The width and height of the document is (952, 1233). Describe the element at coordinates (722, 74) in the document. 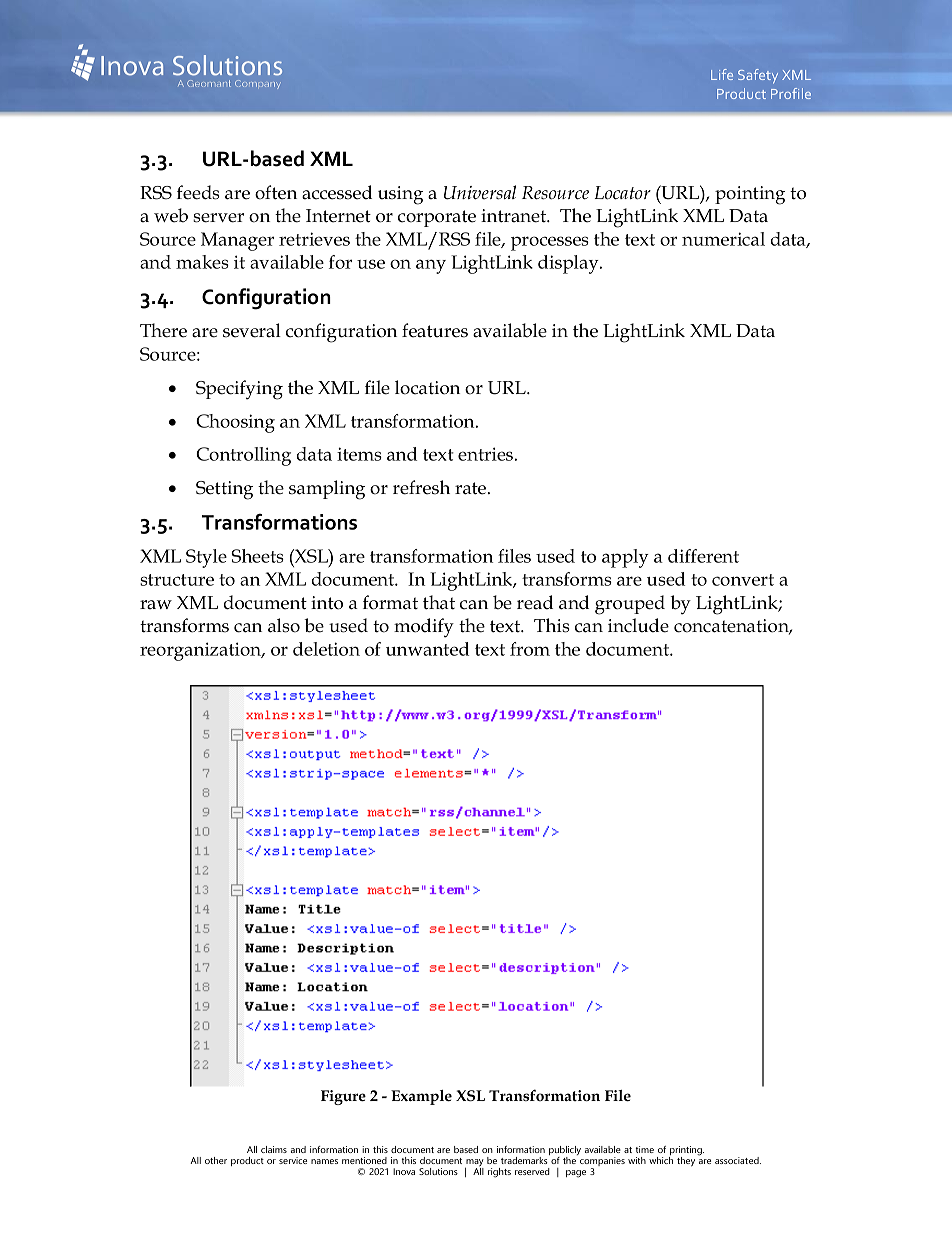

I see `Life` at that location.
